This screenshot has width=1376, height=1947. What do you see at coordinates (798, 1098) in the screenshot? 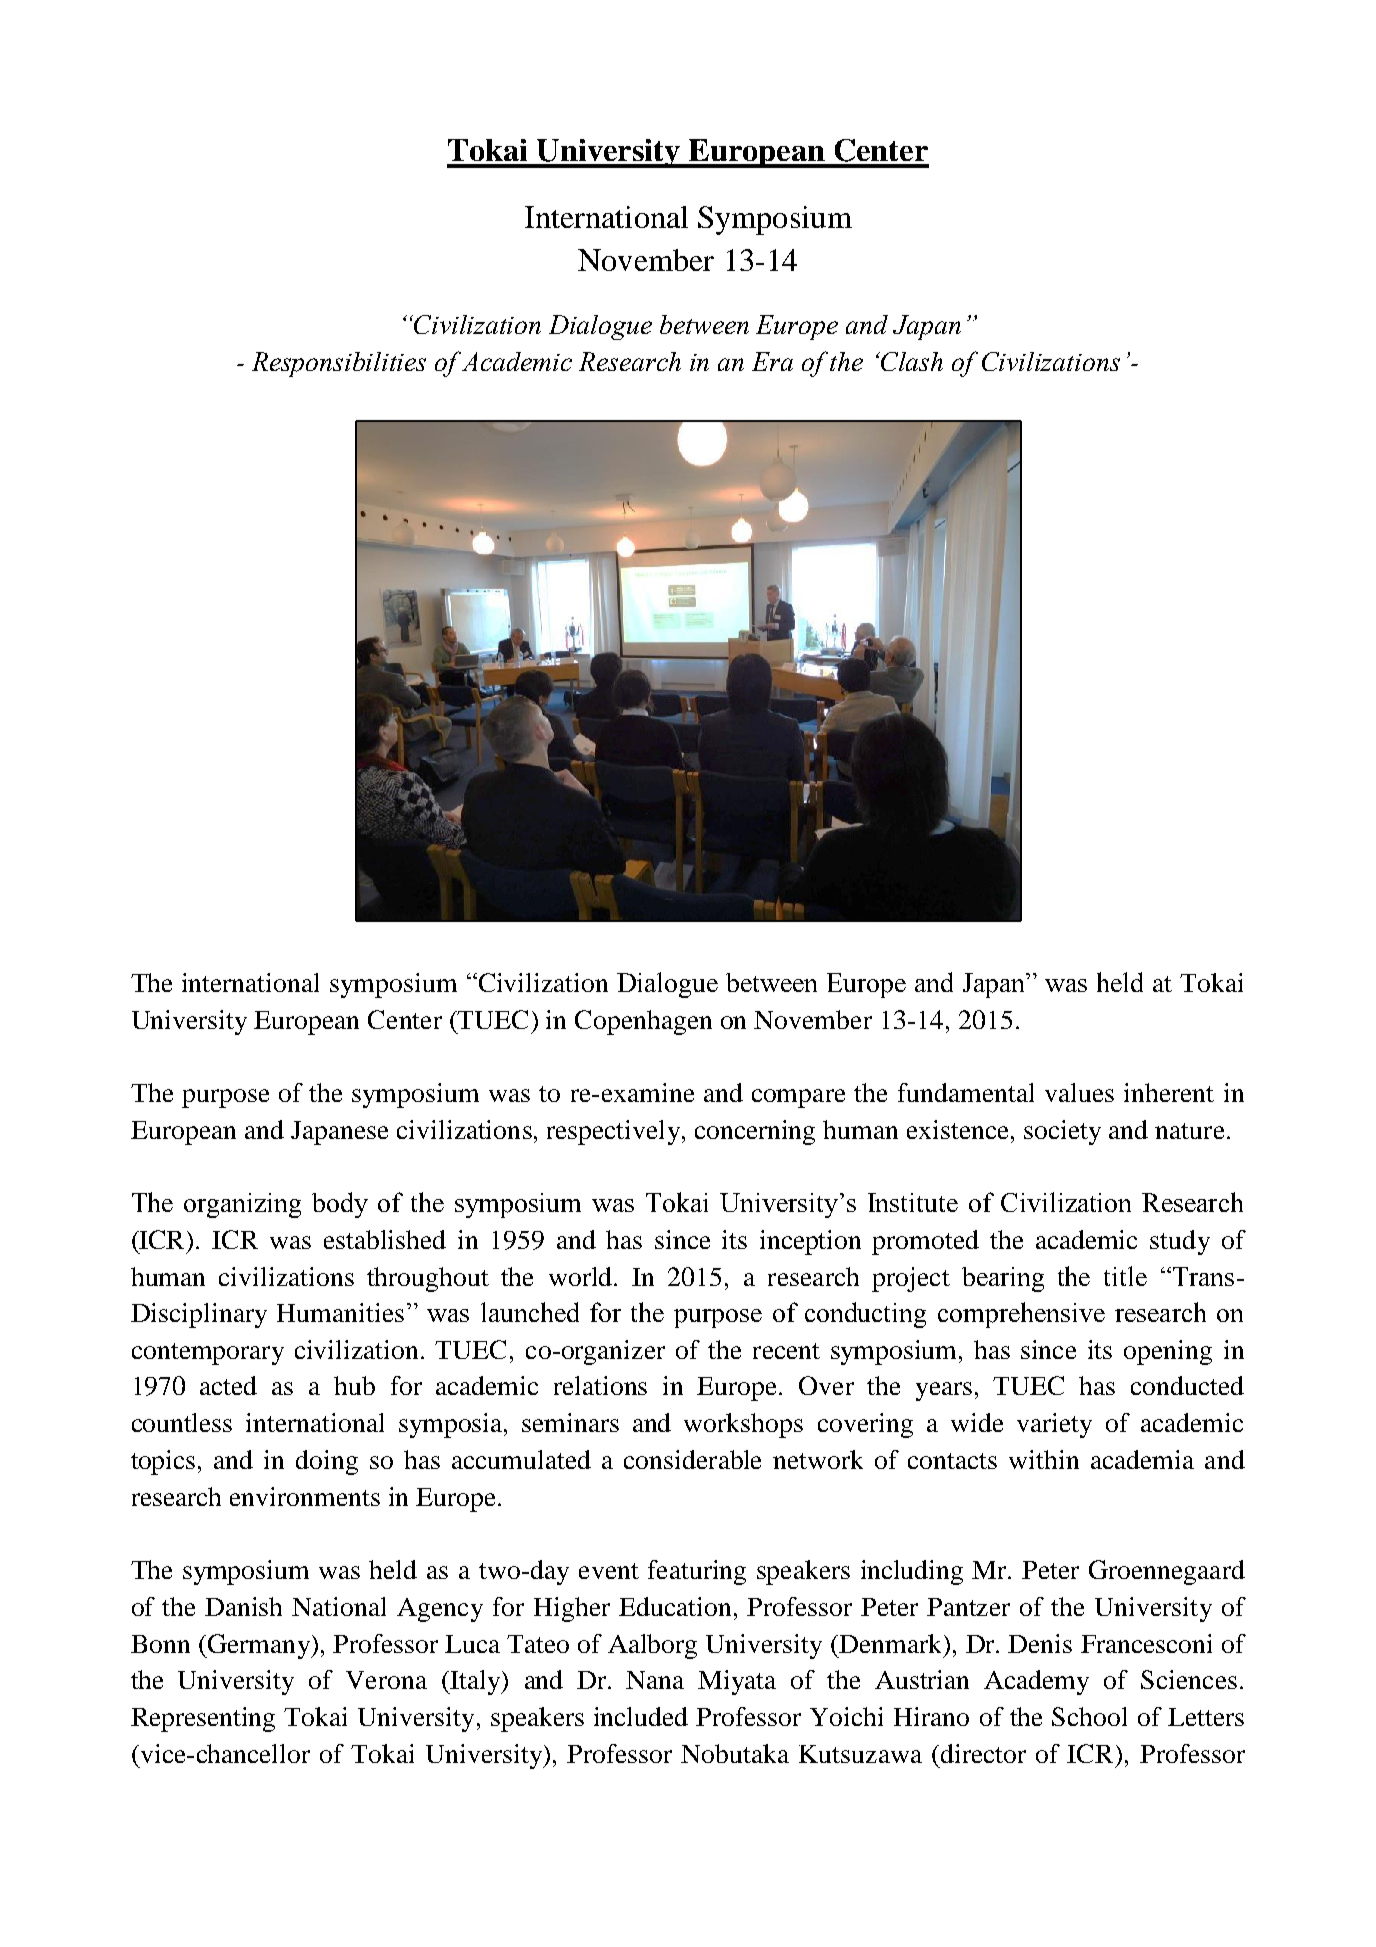
I see `compare` at bounding box center [798, 1098].
